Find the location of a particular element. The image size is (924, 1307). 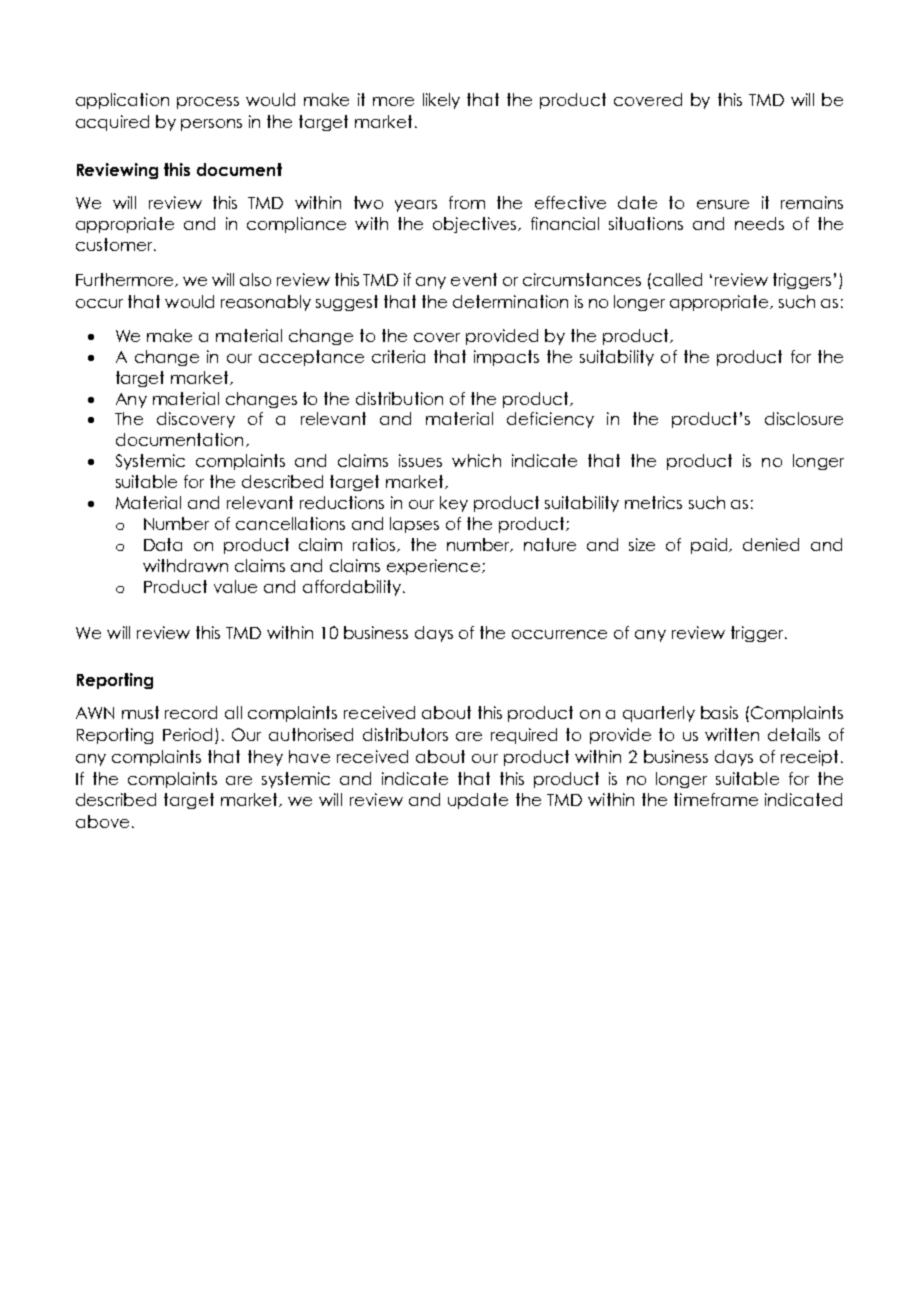

event is located at coordinates (474, 279).
